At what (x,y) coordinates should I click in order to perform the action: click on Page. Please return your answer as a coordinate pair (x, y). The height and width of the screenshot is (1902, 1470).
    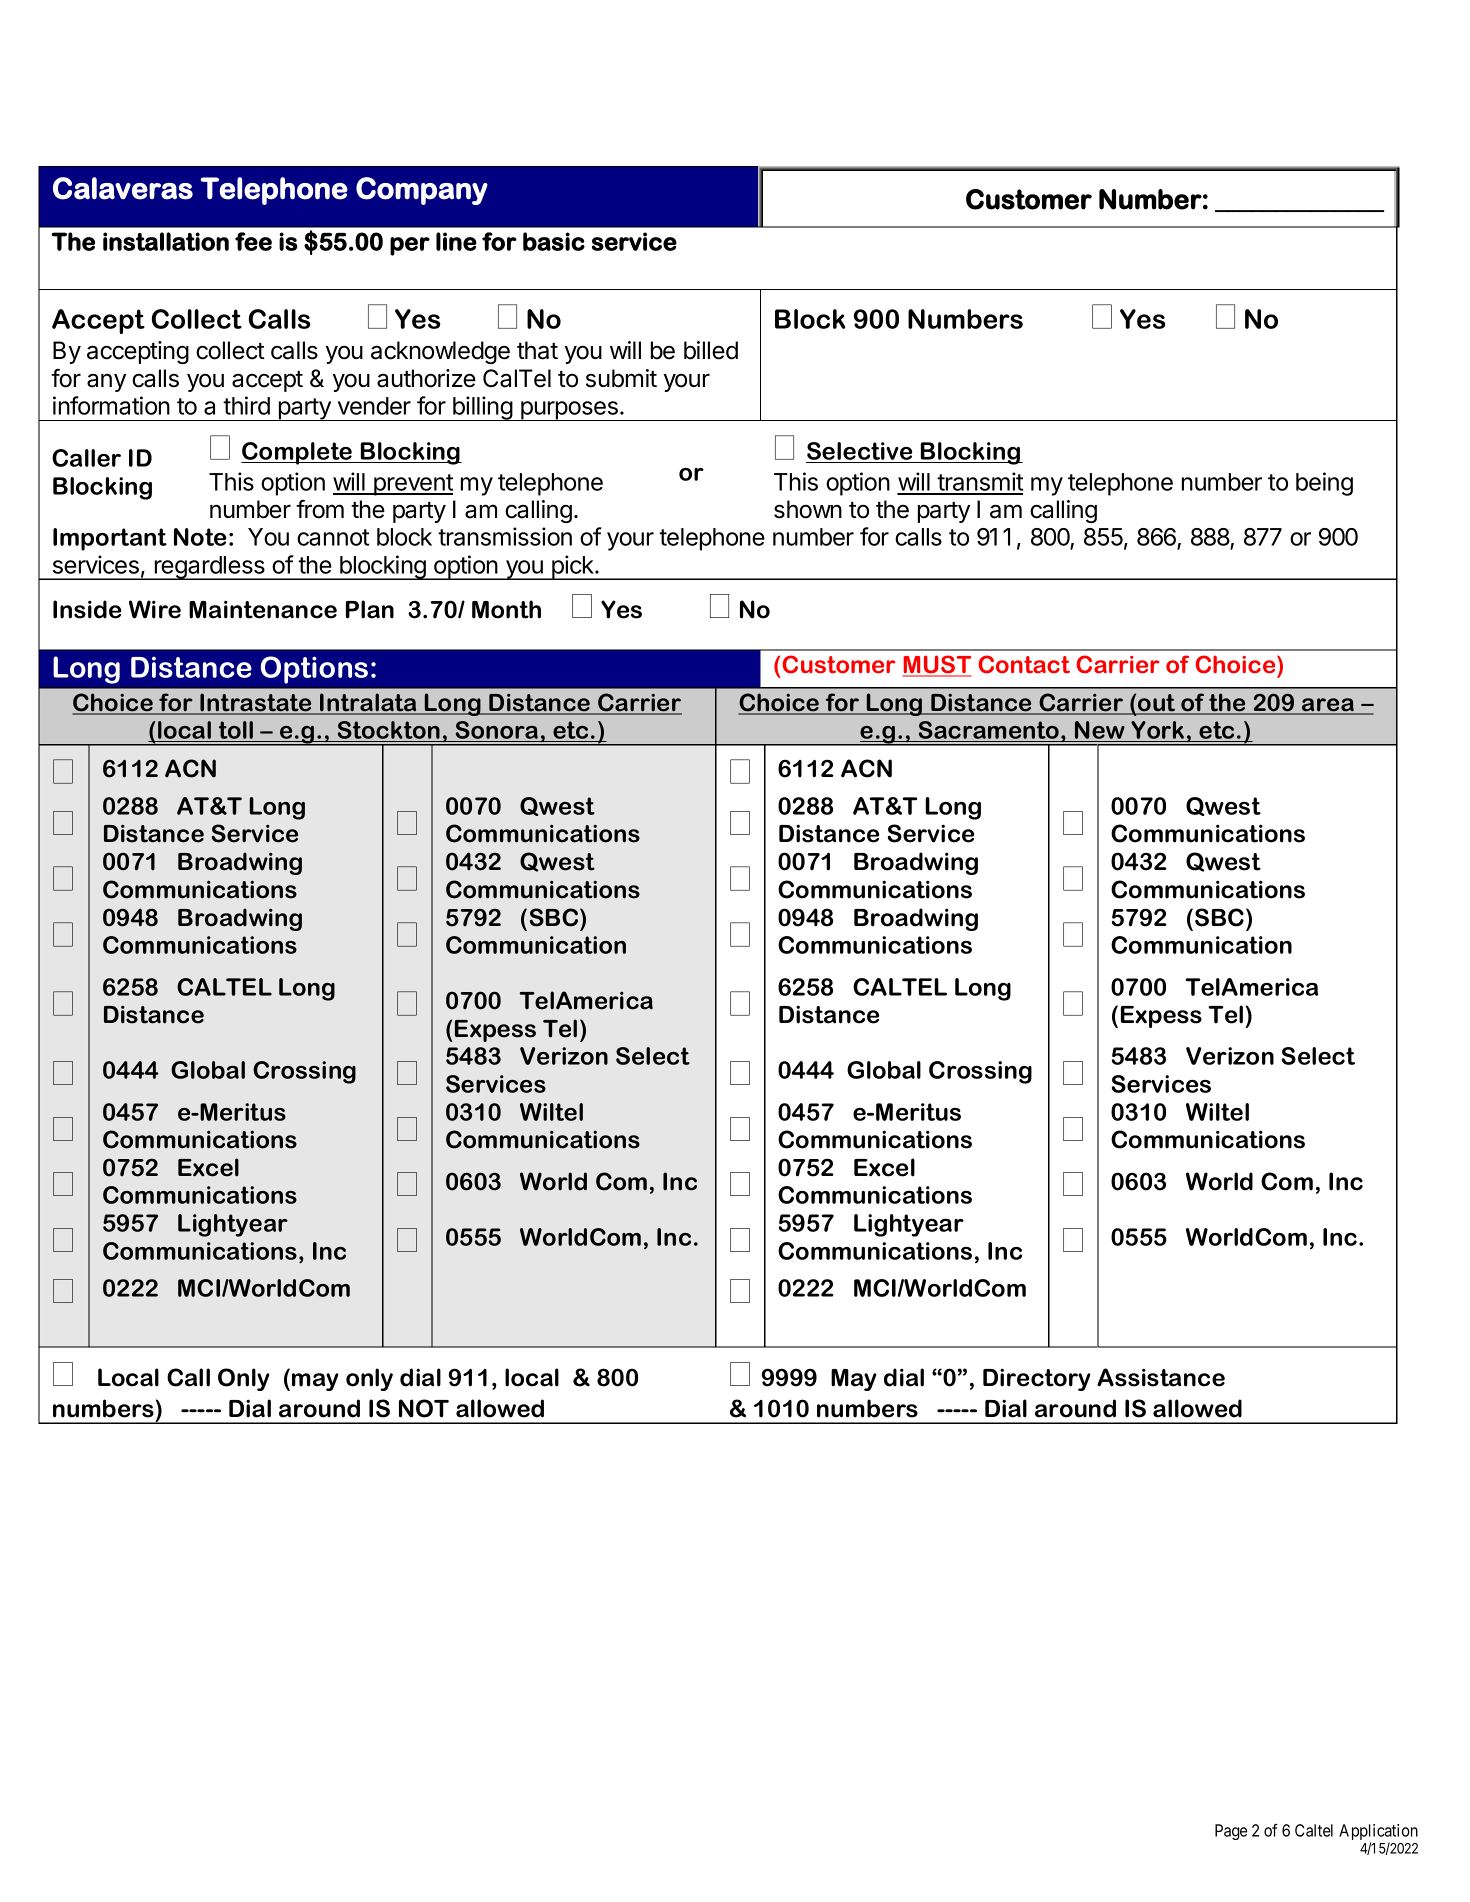
    Looking at the image, I should click on (1231, 1832).
